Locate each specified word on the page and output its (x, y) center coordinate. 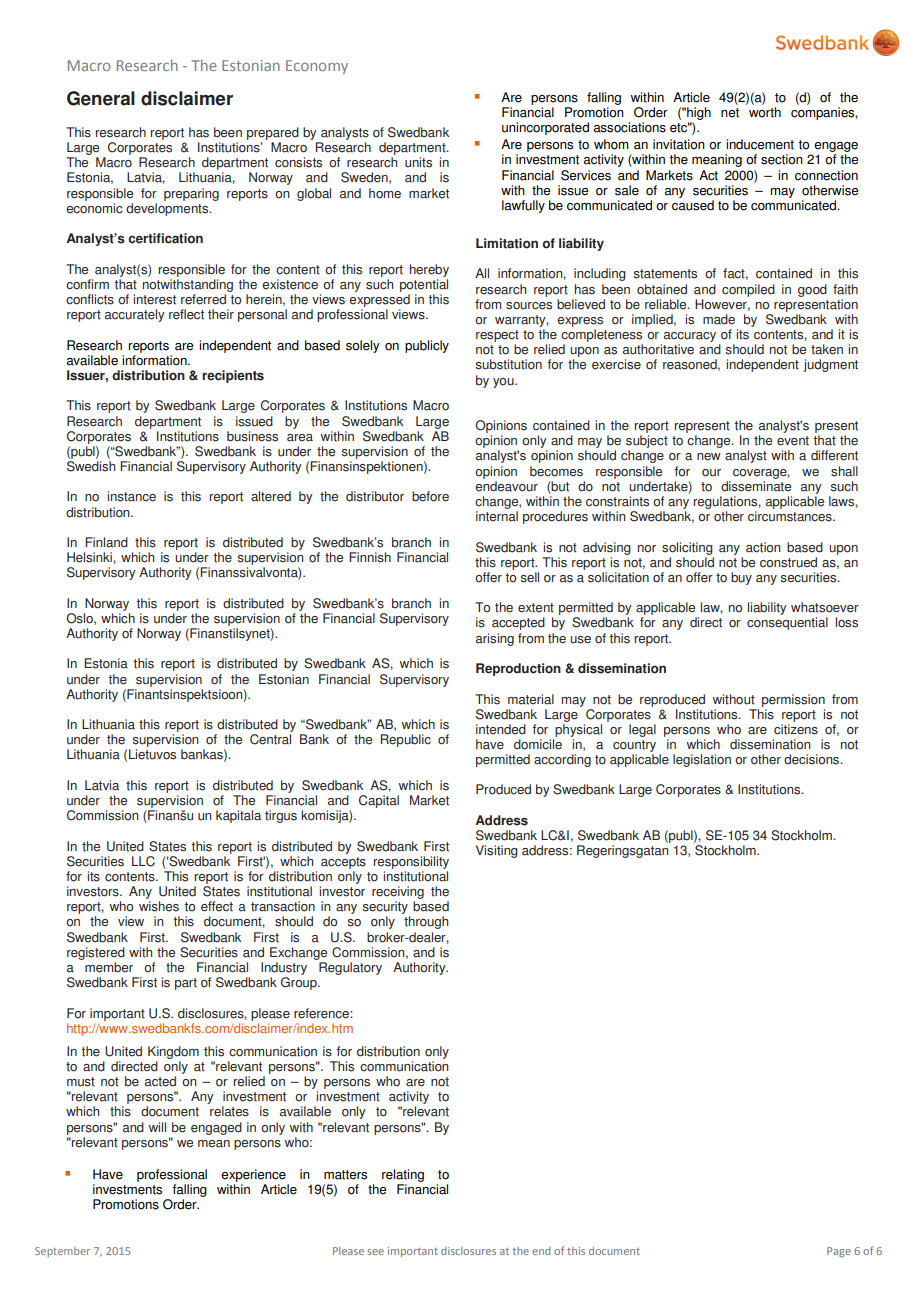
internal (497, 516)
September (62, 1252)
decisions (813, 759)
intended (501, 729)
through (426, 922)
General (101, 98)
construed (788, 562)
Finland (106, 542)
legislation (702, 760)
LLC (143, 861)
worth (765, 112)
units (418, 162)
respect (497, 336)
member (109, 967)
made (719, 319)
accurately (135, 315)
